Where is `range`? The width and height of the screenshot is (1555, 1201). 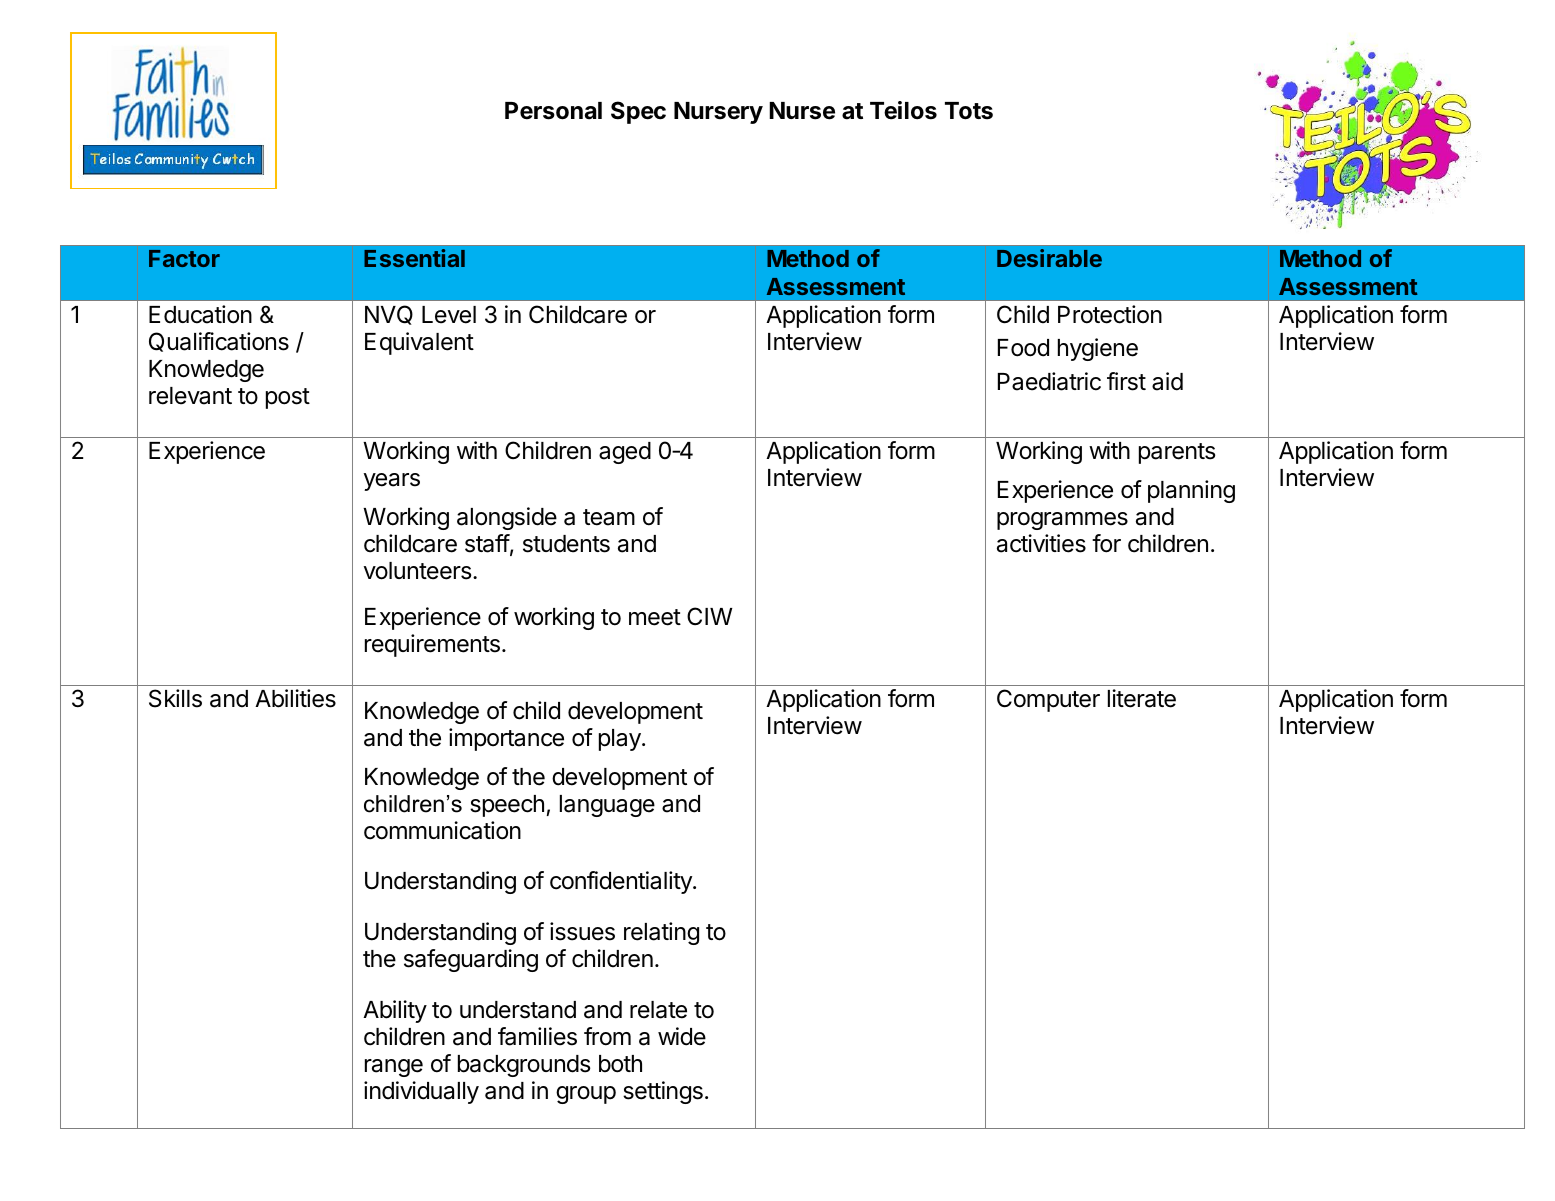 range is located at coordinates (394, 1068).
